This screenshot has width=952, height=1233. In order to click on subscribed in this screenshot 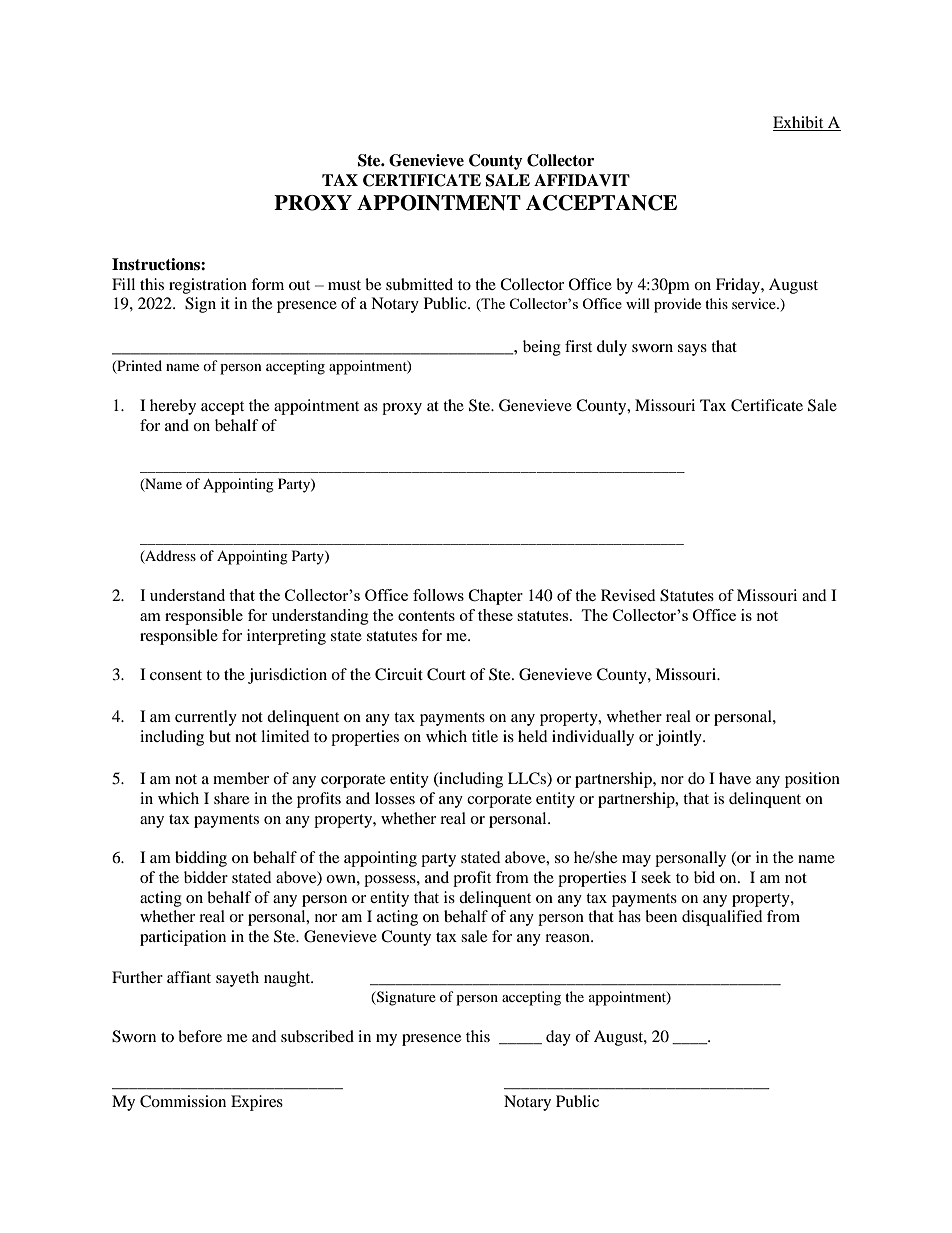, I will do `click(317, 1036)`.
